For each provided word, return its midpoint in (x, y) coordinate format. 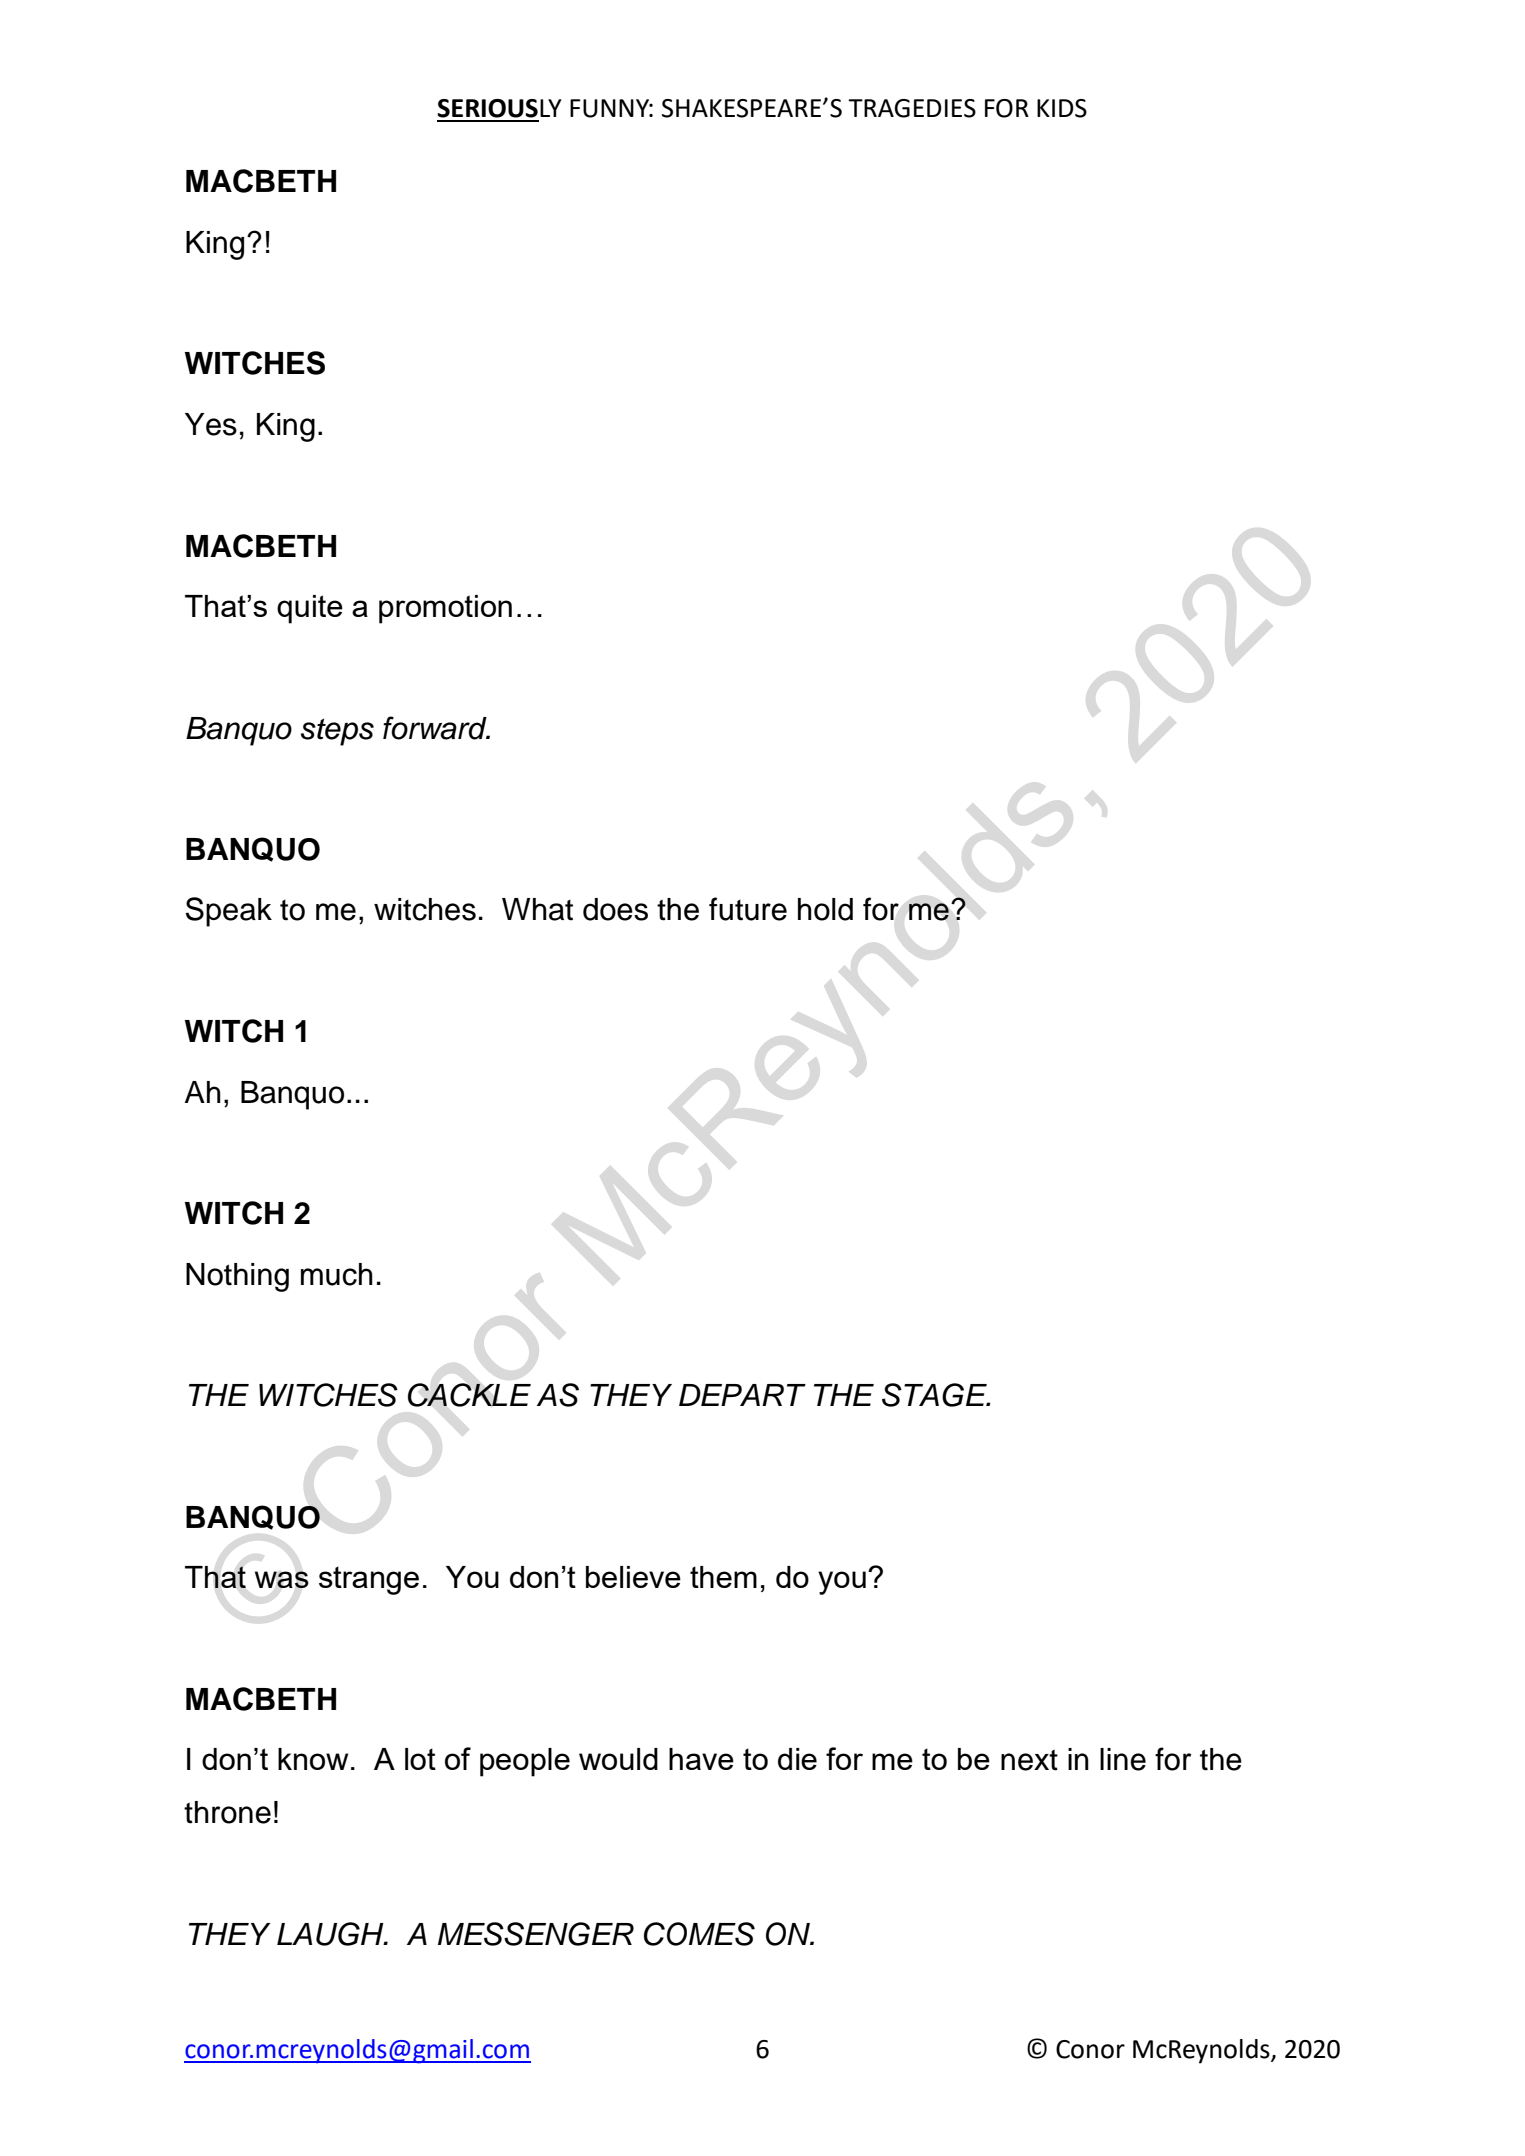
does (615, 909)
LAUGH (331, 1934)
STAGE (935, 1395)
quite (310, 609)
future (748, 909)
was (282, 1579)
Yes (211, 424)
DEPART (742, 1395)
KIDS (1062, 108)
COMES (699, 1934)
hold (825, 909)
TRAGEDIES (912, 108)
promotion (445, 609)
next (1029, 1760)
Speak (229, 912)
